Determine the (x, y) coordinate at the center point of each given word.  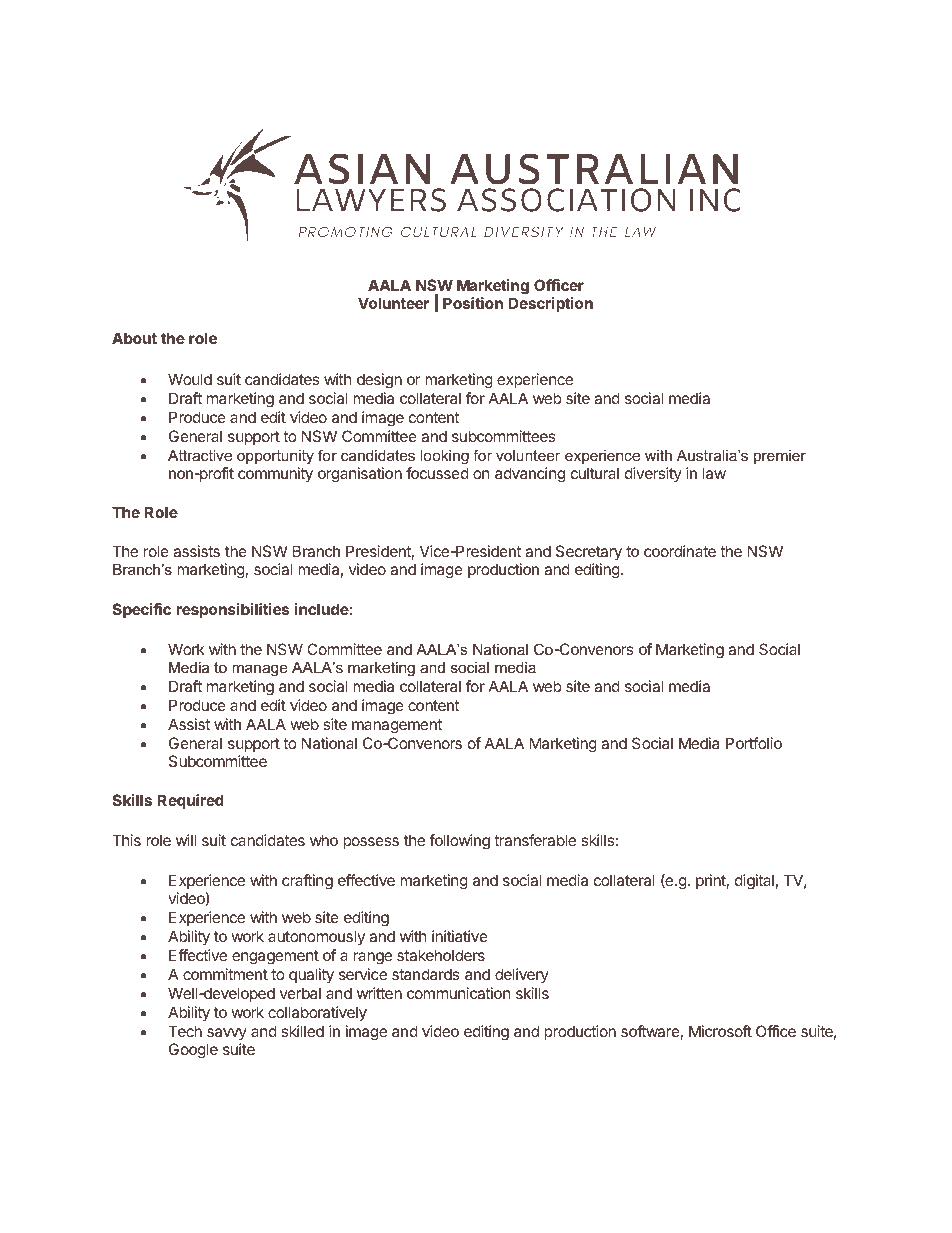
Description (550, 304)
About (134, 338)
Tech (185, 1031)
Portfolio (754, 743)
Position (473, 303)
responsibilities (232, 610)
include (322, 609)
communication (459, 993)
